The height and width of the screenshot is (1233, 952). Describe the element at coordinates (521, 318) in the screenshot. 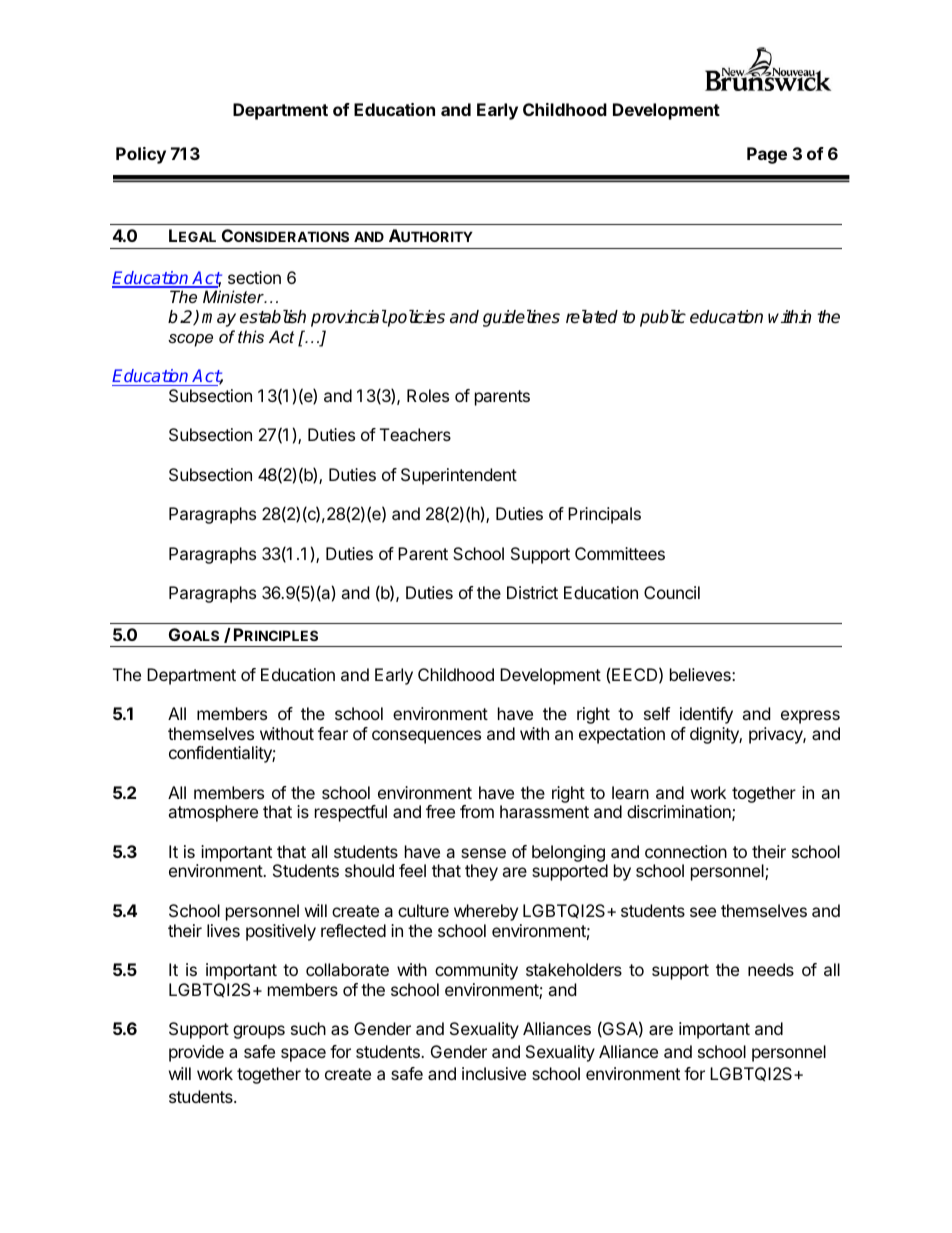

I see `guidelines` at that location.
